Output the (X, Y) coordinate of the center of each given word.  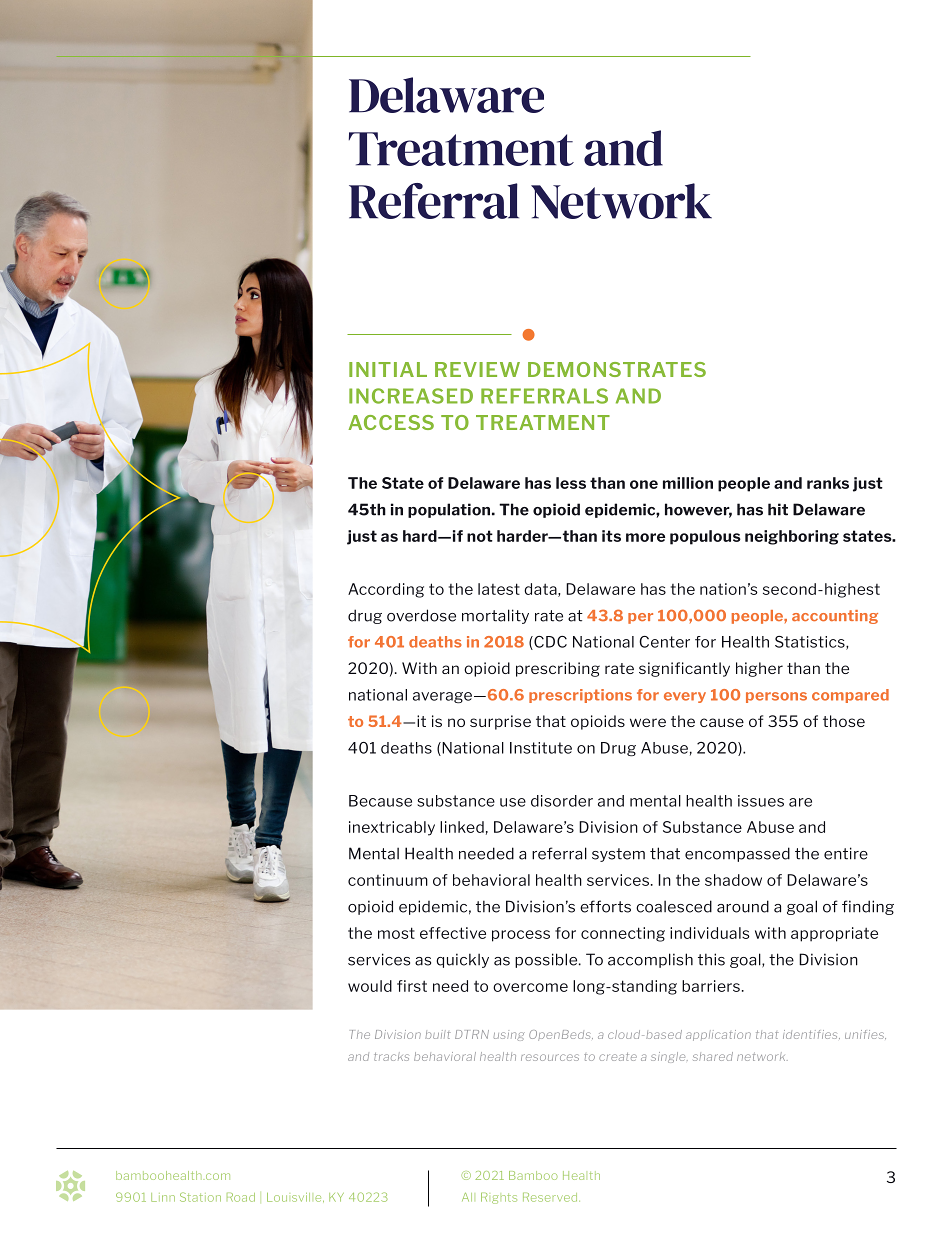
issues (761, 801)
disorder (562, 801)
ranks (828, 483)
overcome (530, 987)
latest (499, 589)
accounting (835, 617)
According (386, 590)
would (370, 986)
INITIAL (388, 369)
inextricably (392, 828)
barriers (711, 986)
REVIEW (477, 369)
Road (241, 1197)
